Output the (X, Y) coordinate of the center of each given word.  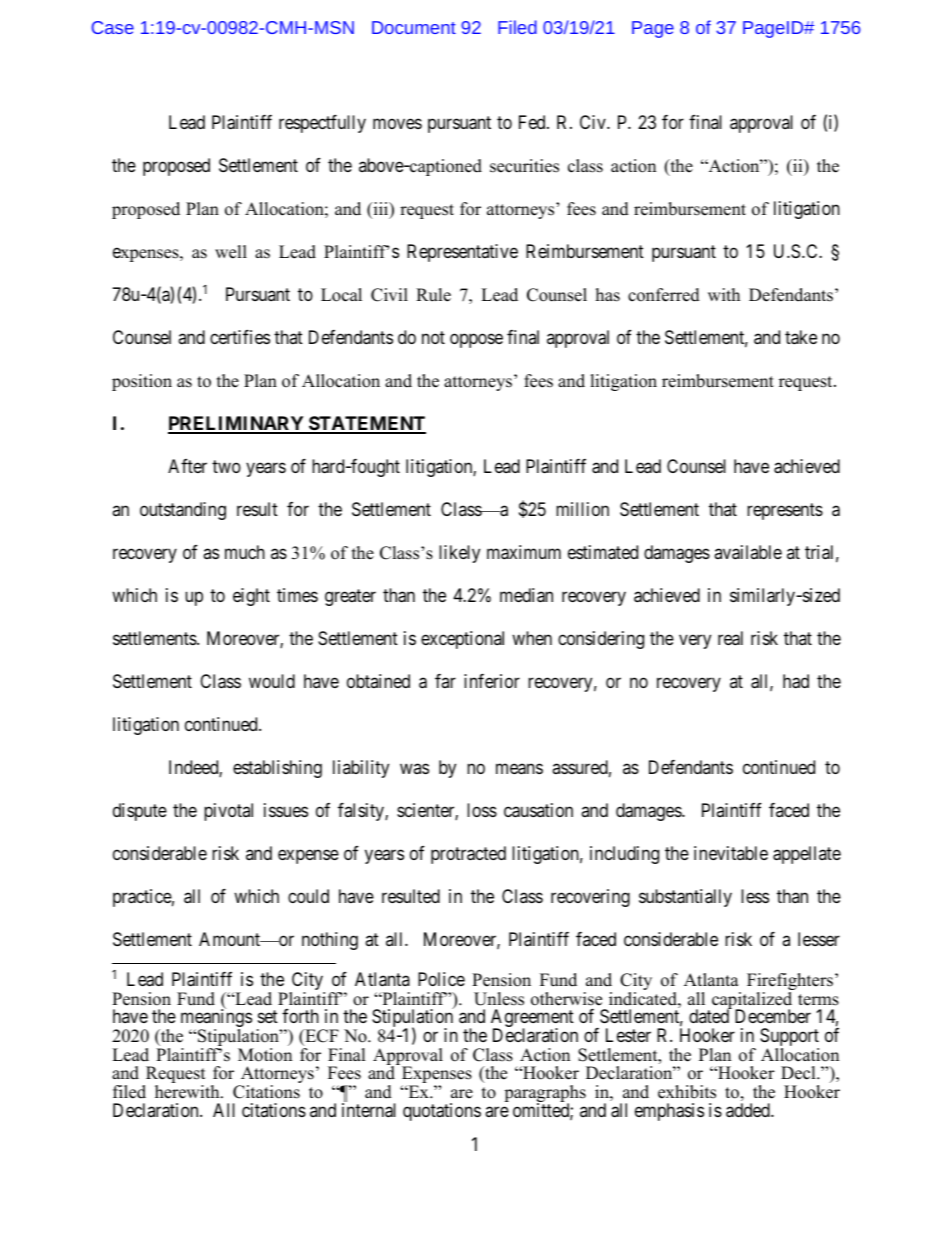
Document (414, 27)
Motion (265, 1055)
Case (113, 27)
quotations (442, 1112)
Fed (533, 122)
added (749, 1110)
